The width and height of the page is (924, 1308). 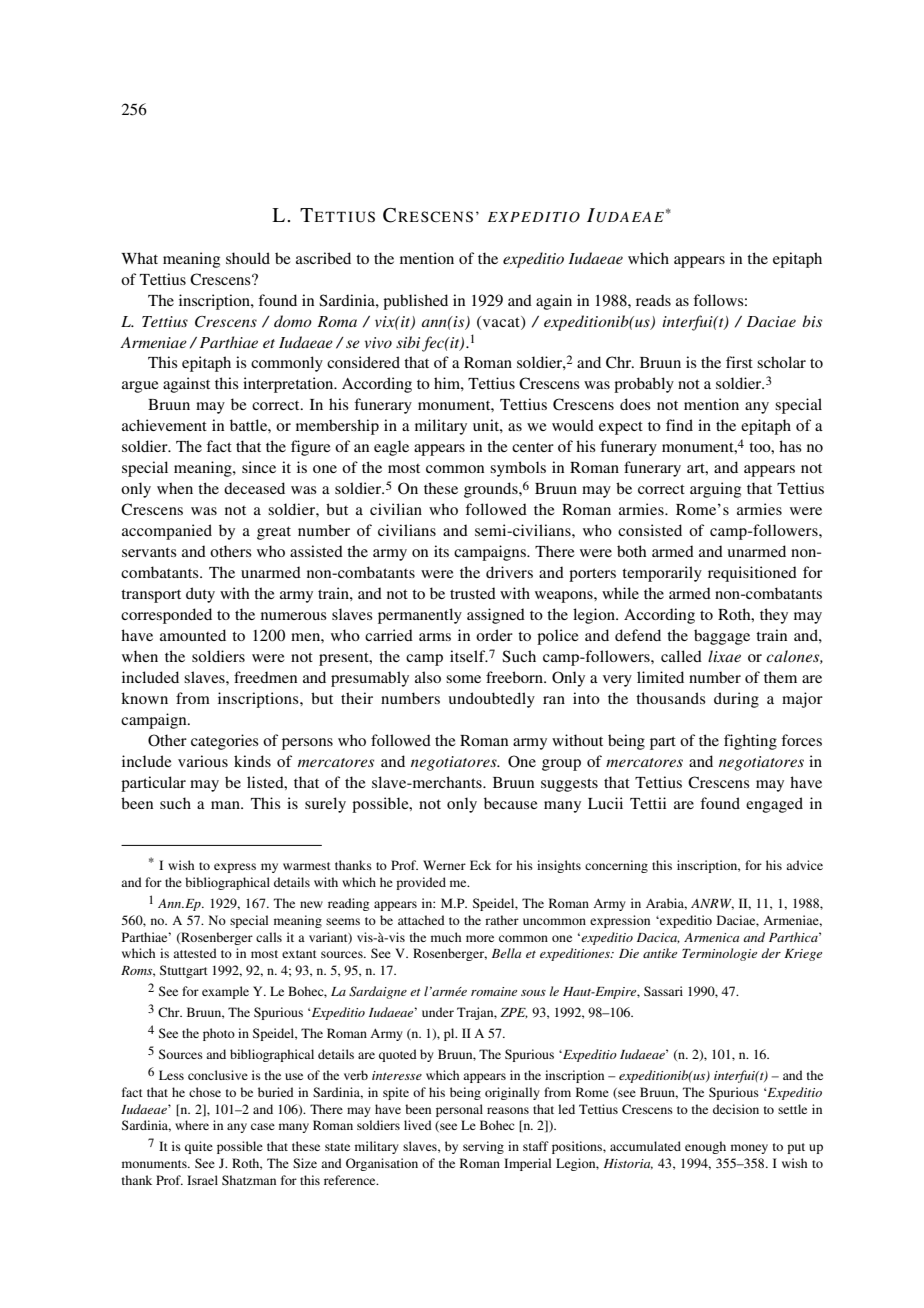 What do you see at coordinates (480, 938) in the page?
I see `more` at bounding box center [480, 938].
